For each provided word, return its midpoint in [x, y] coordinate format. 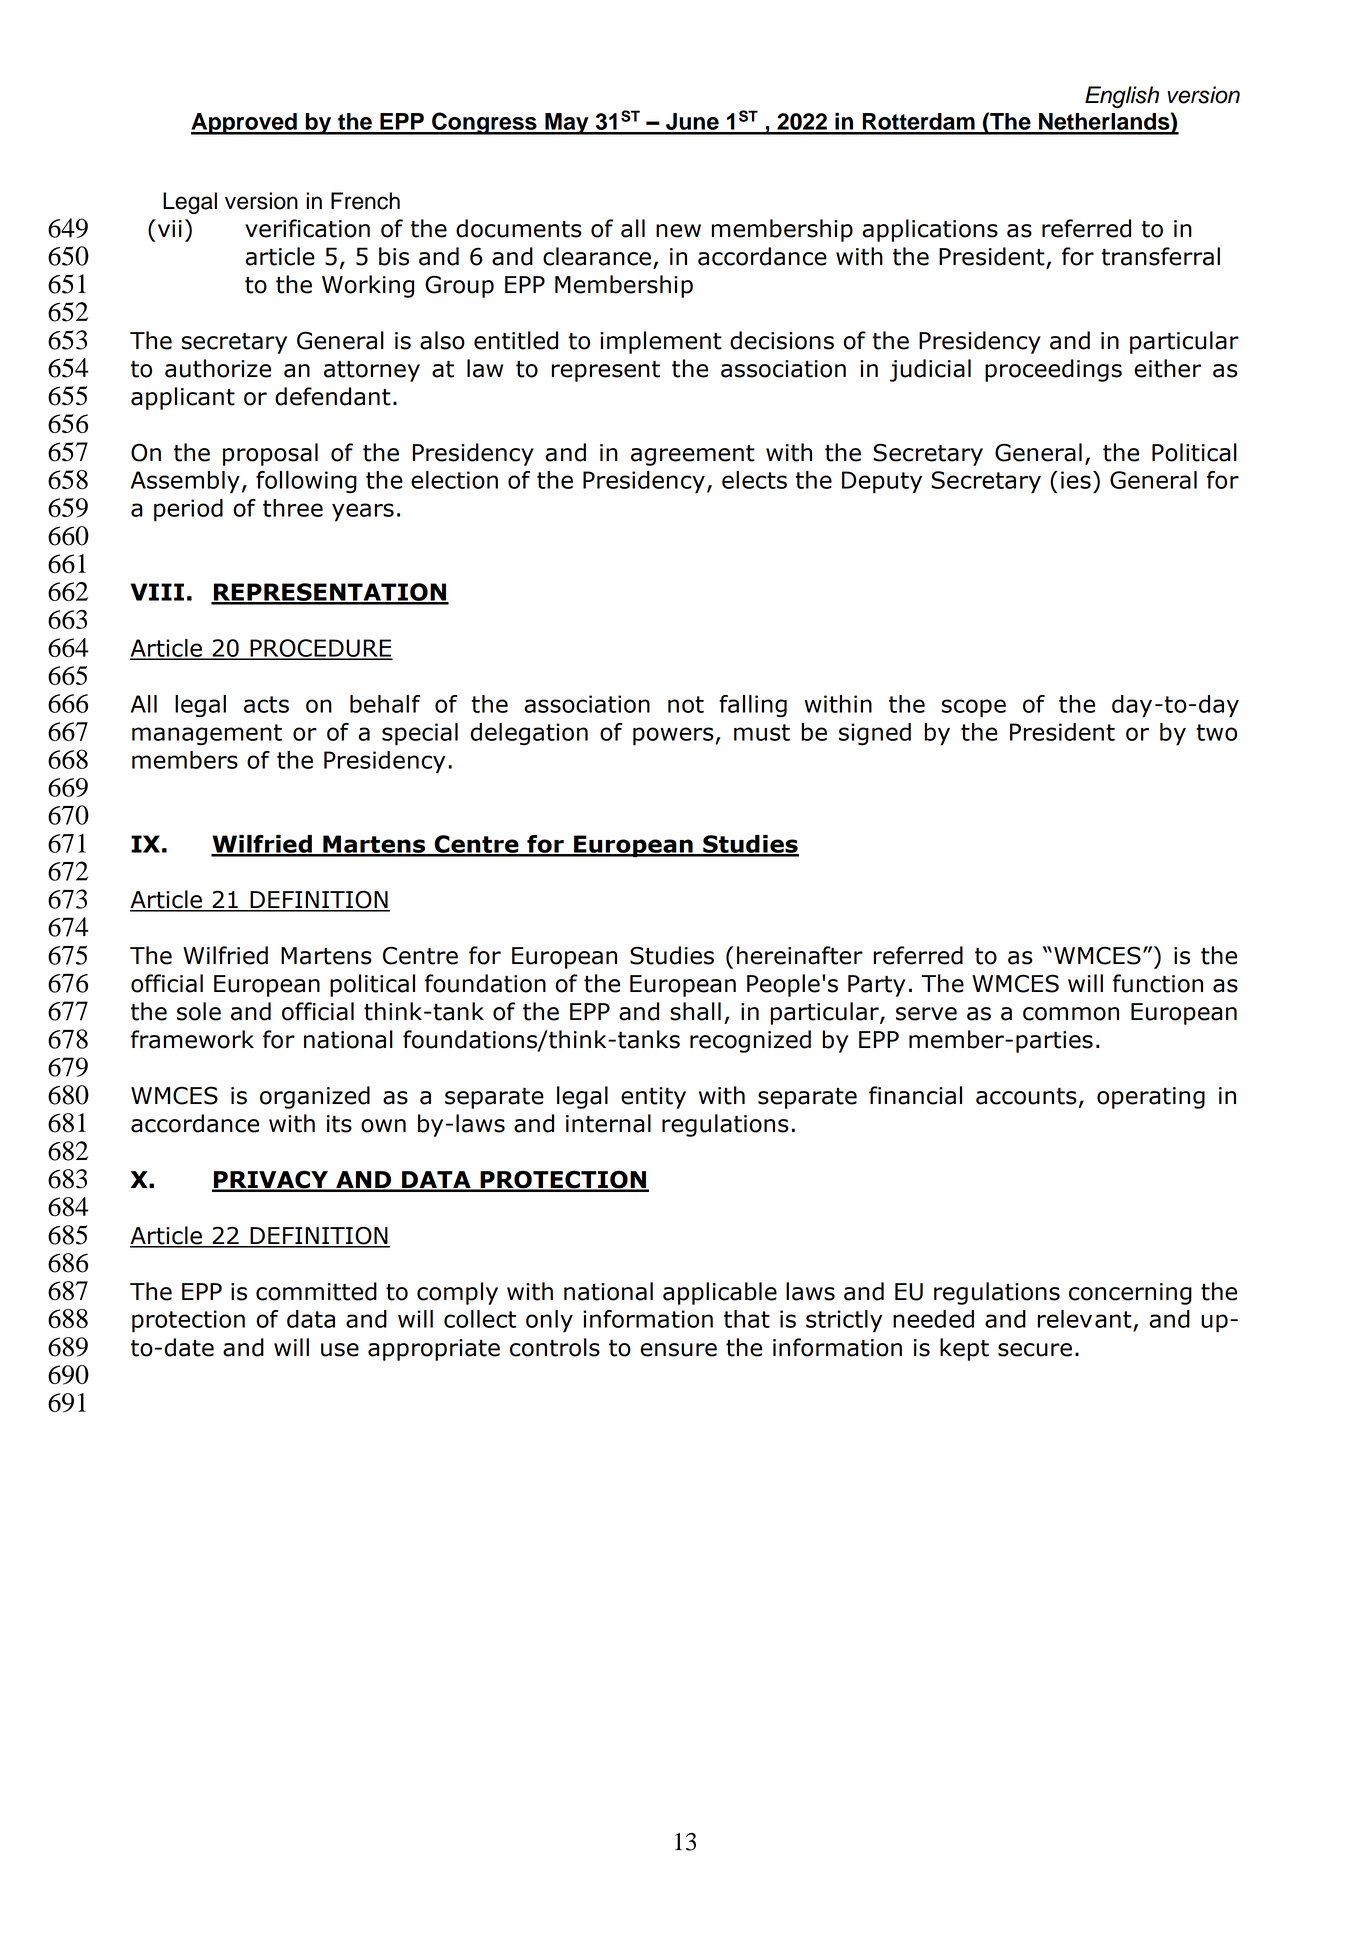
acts [266, 704]
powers [673, 736]
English [1122, 97]
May [567, 124]
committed [316, 1291]
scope [974, 708]
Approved [245, 124]
